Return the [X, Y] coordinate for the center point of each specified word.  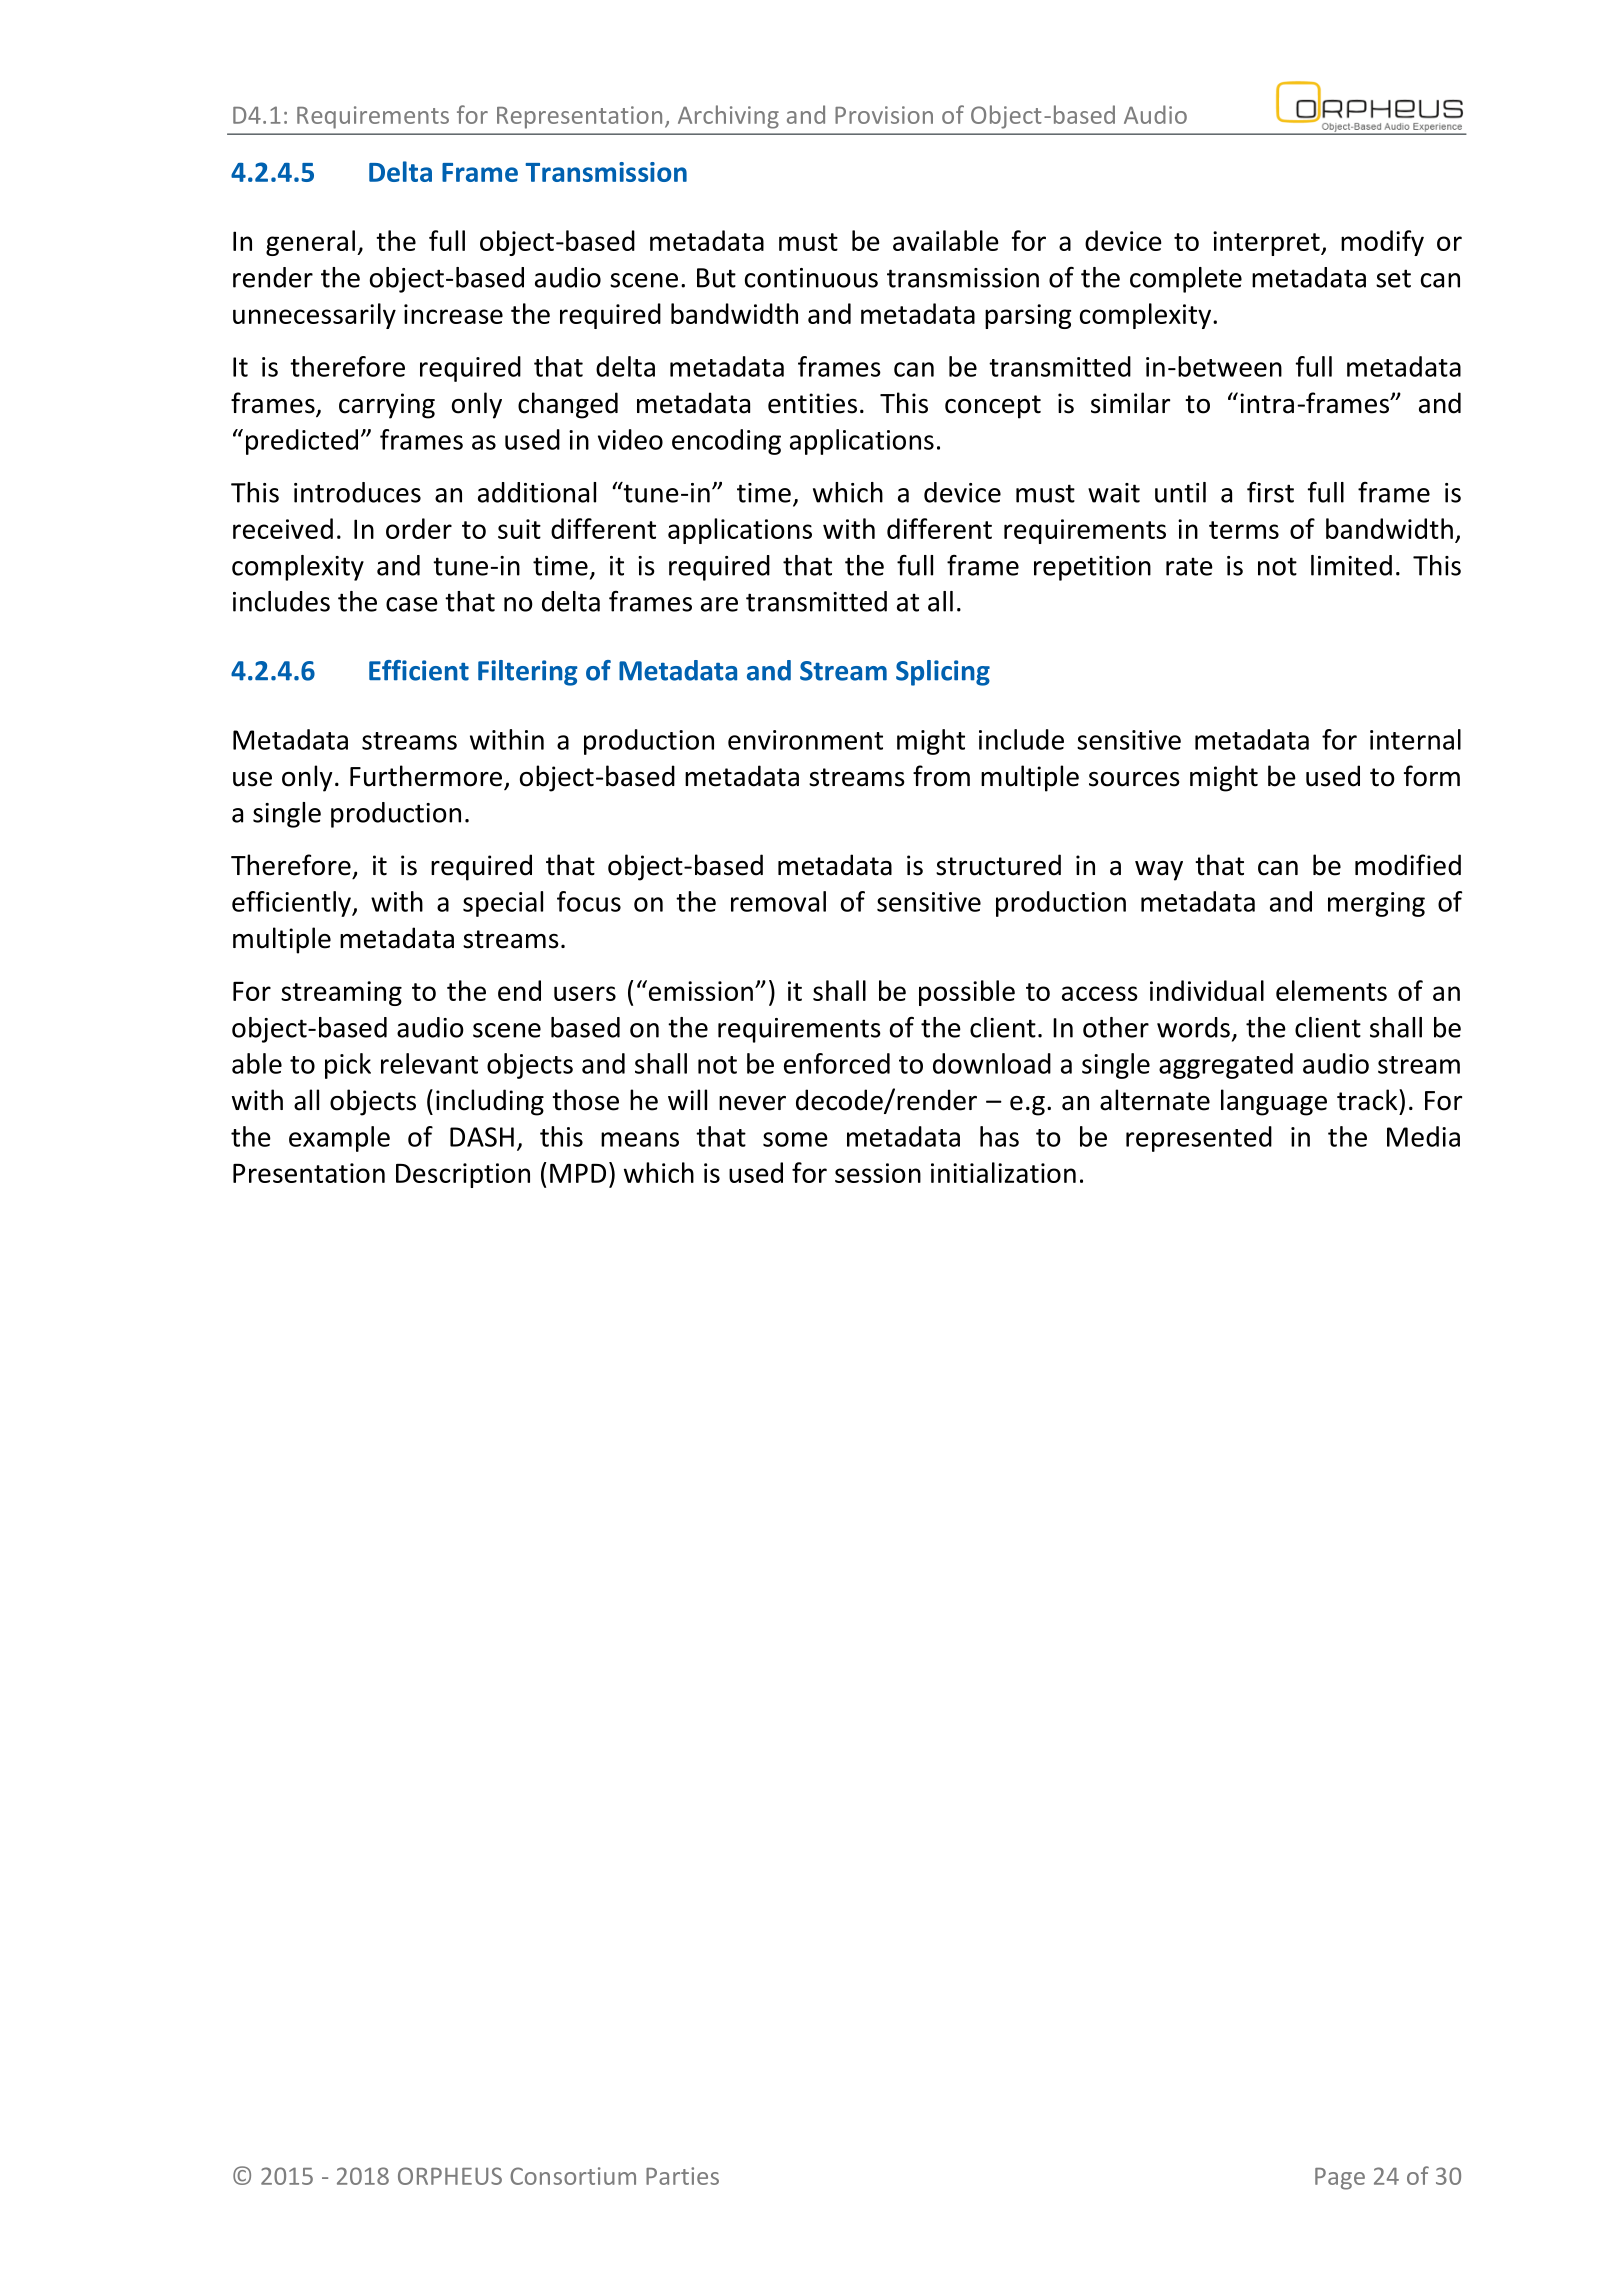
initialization [1003, 1172]
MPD [578, 1173]
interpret [1267, 243]
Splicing [943, 673]
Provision [884, 115]
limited [1351, 565]
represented [1199, 1139]
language [1274, 1102]
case [412, 604]
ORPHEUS [450, 2176]
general [310, 243]
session [878, 1173]
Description [463, 1175]
